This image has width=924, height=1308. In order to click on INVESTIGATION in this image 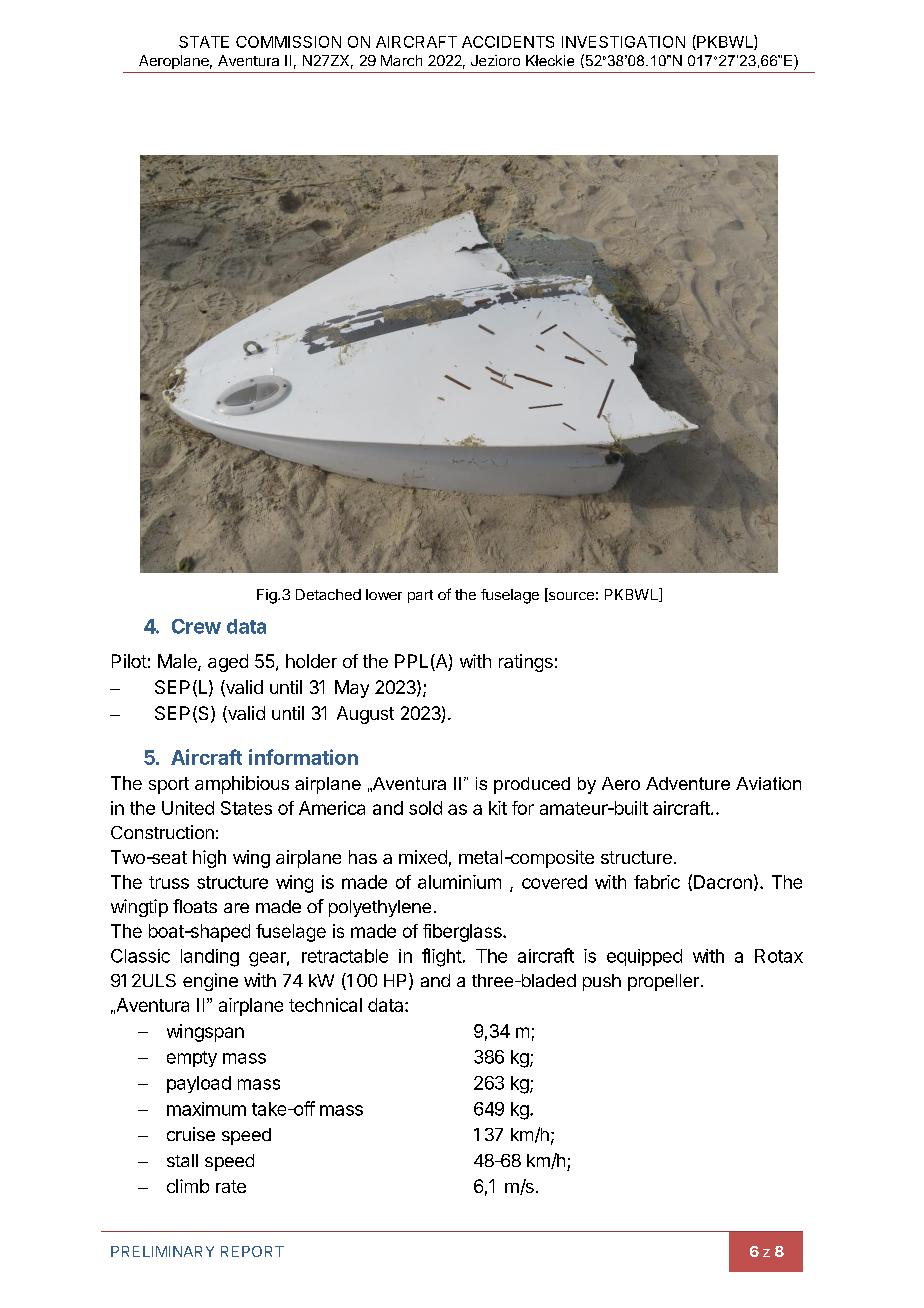, I will do `click(623, 42)`.
